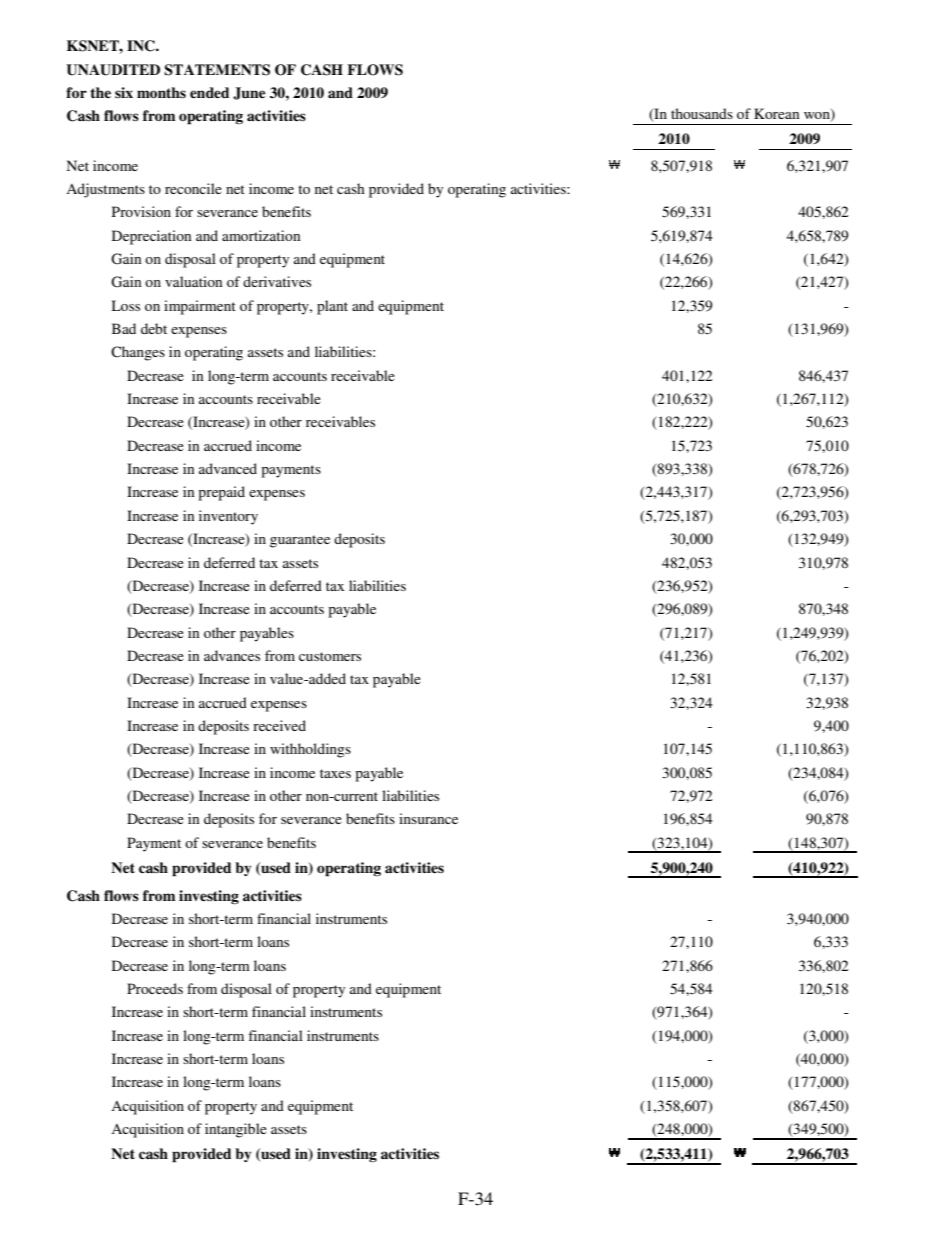  I want to click on plant, so click(332, 307).
